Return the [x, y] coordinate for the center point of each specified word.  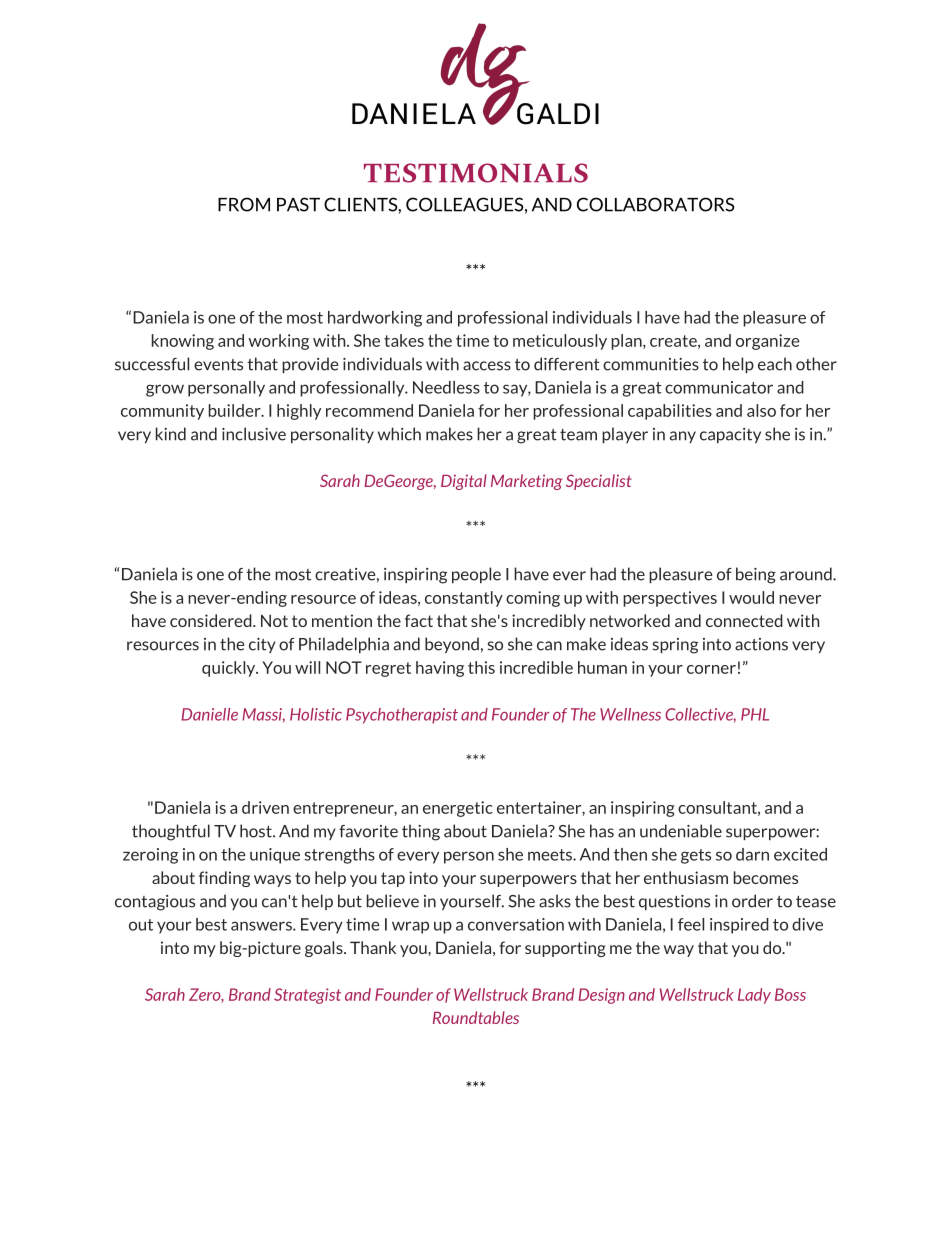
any [683, 437]
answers [262, 926]
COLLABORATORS [655, 204]
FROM [244, 204]
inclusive [254, 434]
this [481, 667]
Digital [464, 482]
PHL [755, 714]
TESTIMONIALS [476, 173]
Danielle [209, 714]
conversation [516, 924]
